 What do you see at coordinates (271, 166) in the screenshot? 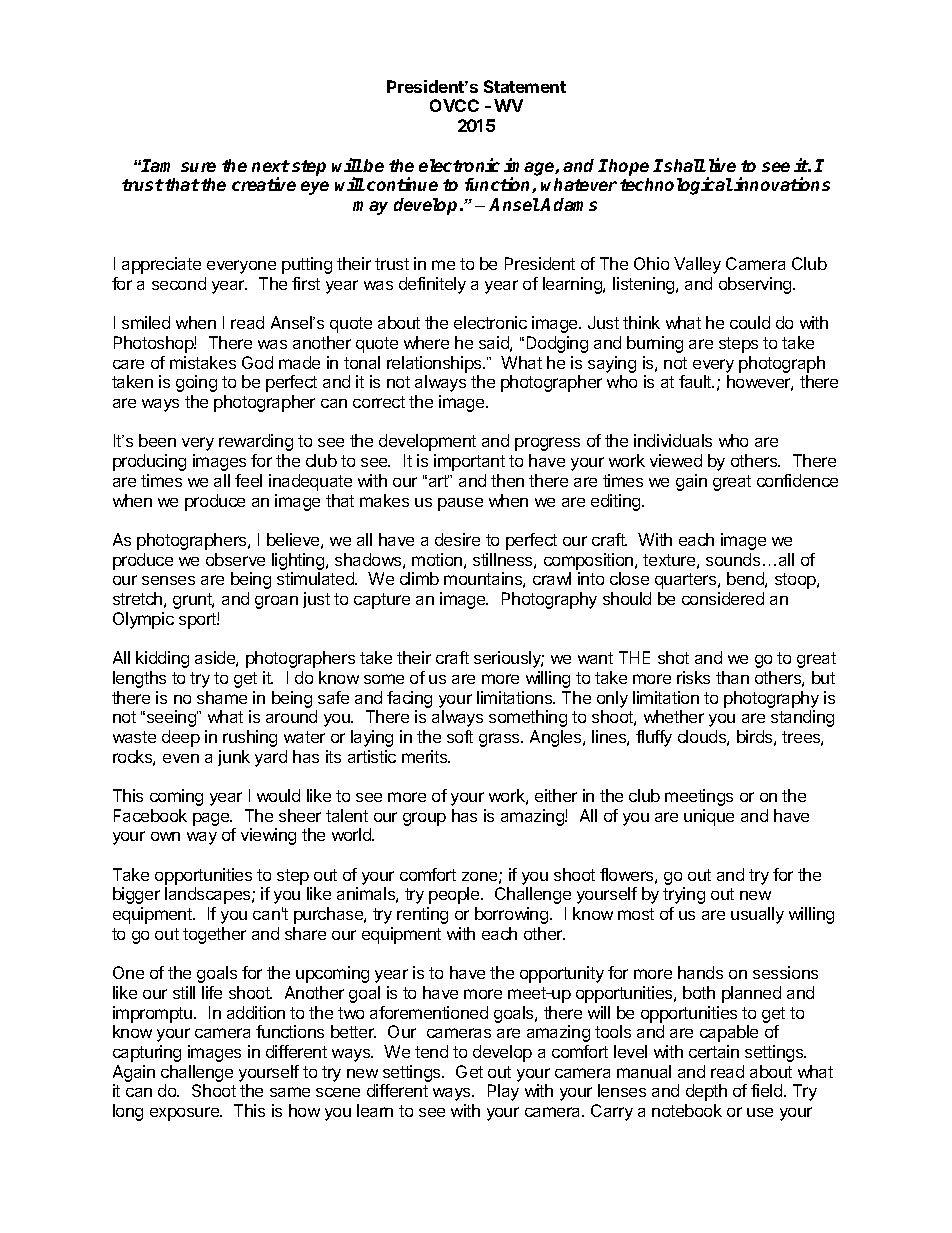
I see `next` at bounding box center [271, 166].
